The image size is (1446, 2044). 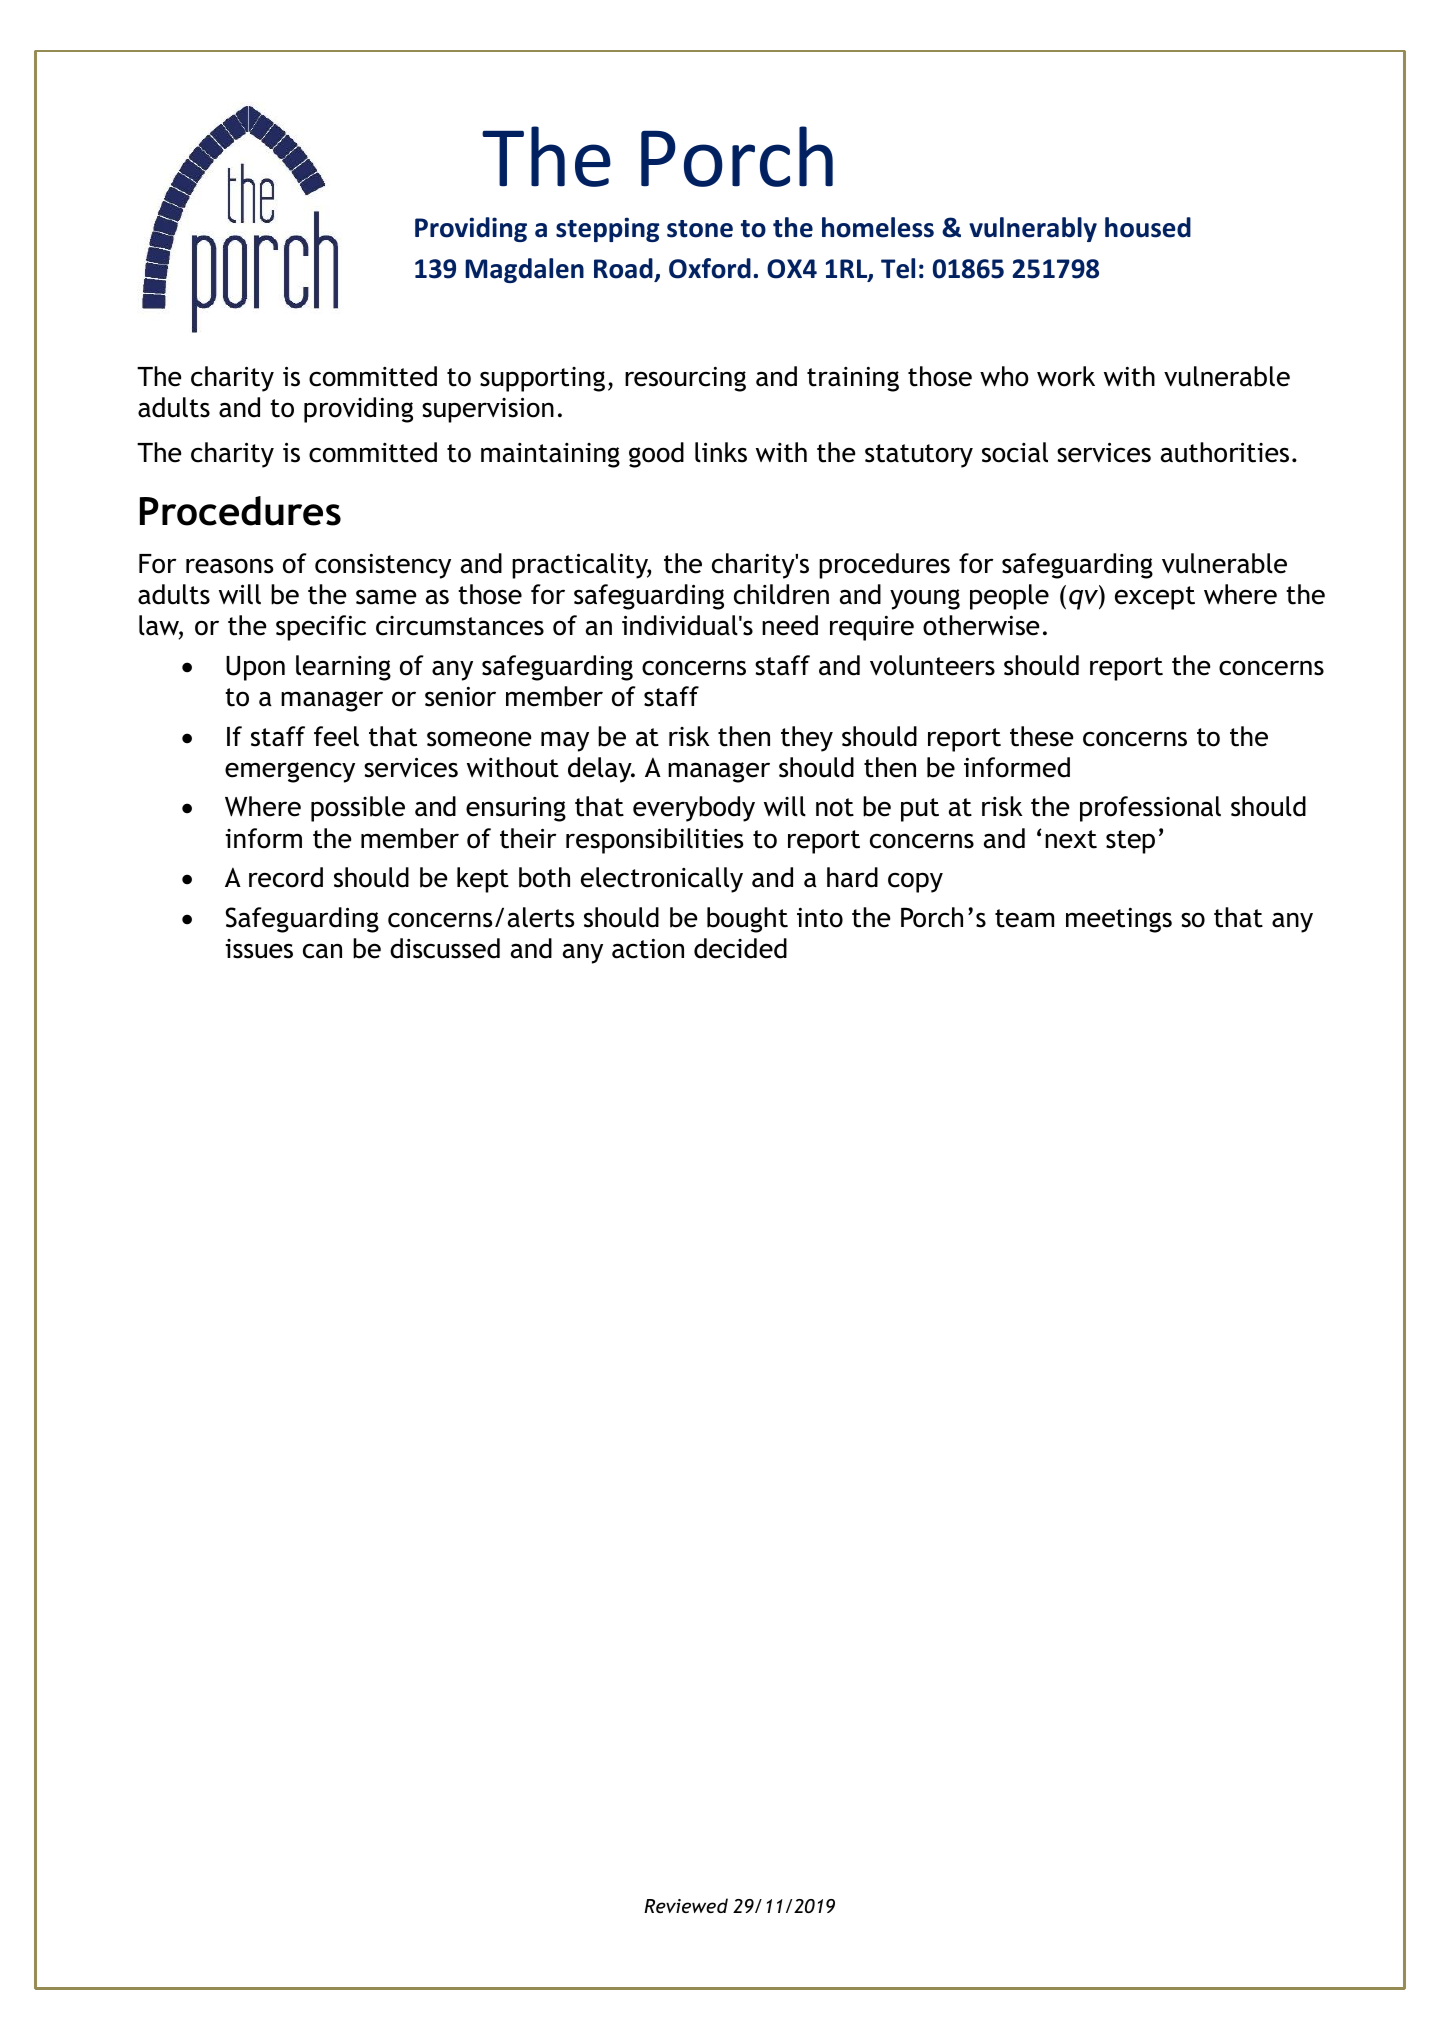 I want to click on decided, so click(x=740, y=948).
